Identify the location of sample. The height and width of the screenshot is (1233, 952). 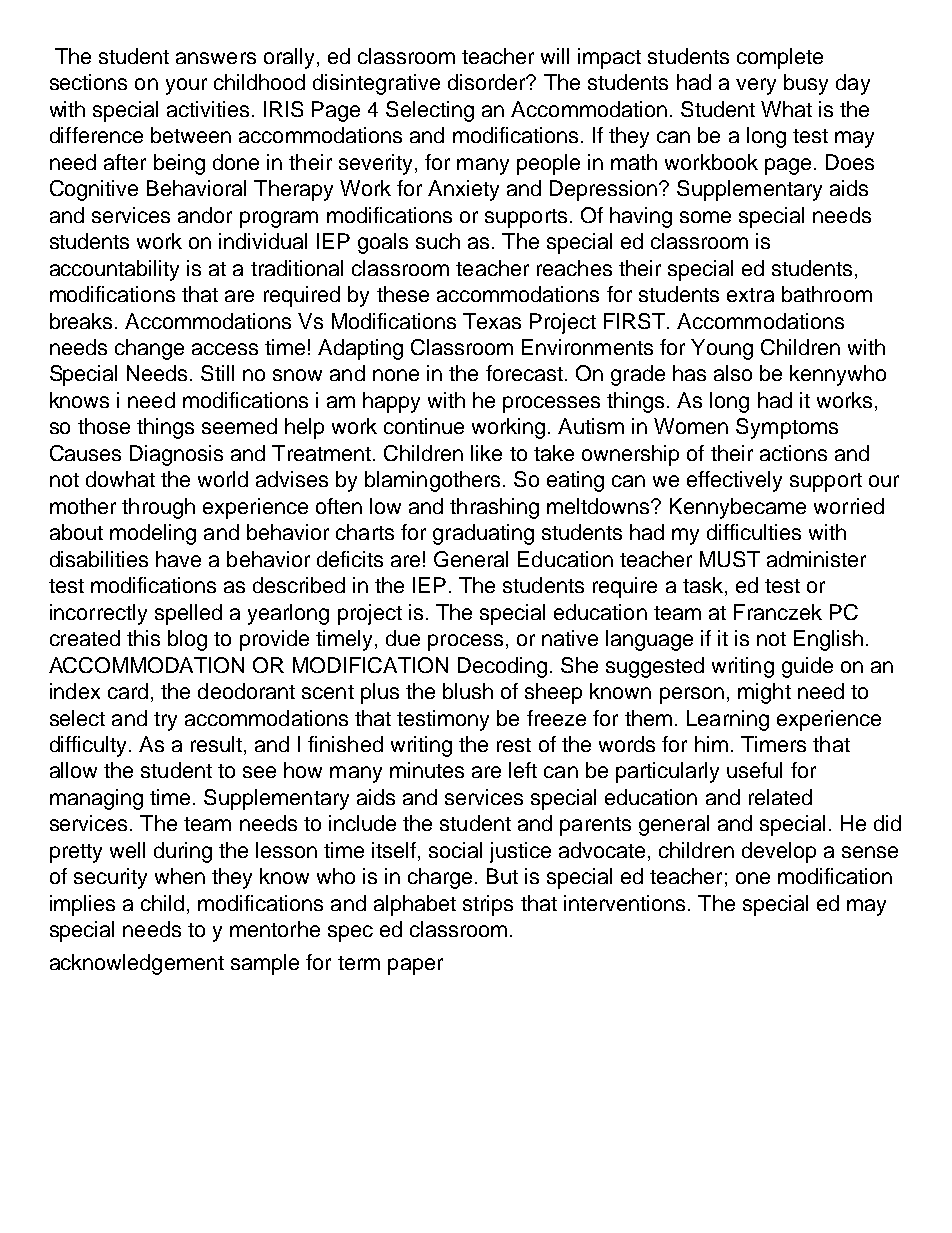
(265, 964).
